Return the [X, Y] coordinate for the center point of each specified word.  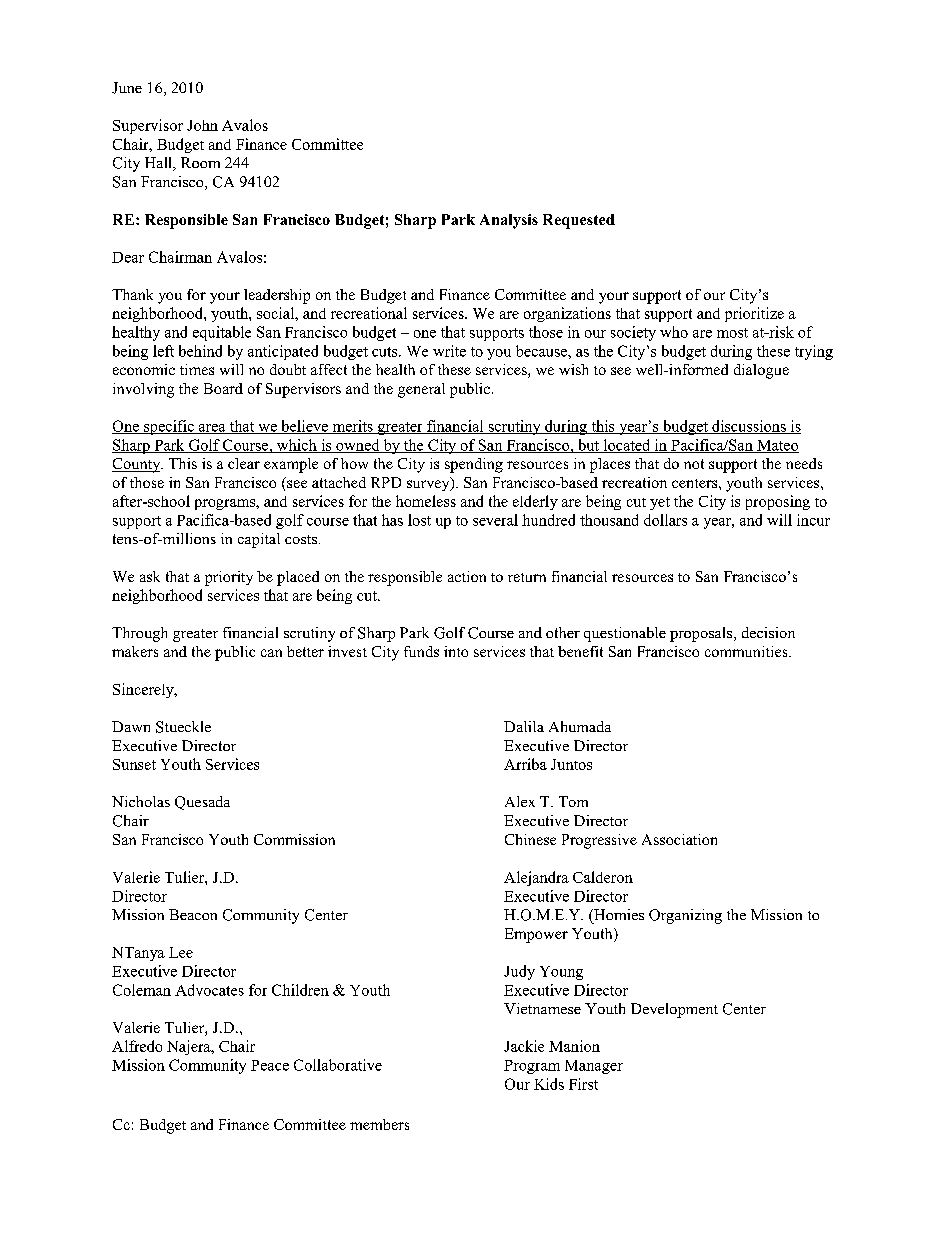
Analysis [509, 221]
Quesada [202, 803]
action [467, 576]
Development [674, 1010]
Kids [549, 1084]
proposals [702, 634]
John [202, 125]
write [449, 351]
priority [229, 578]
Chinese [530, 839]
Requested [579, 221]
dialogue [761, 371]
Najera [190, 1047]
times [197, 369]
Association [679, 839]
